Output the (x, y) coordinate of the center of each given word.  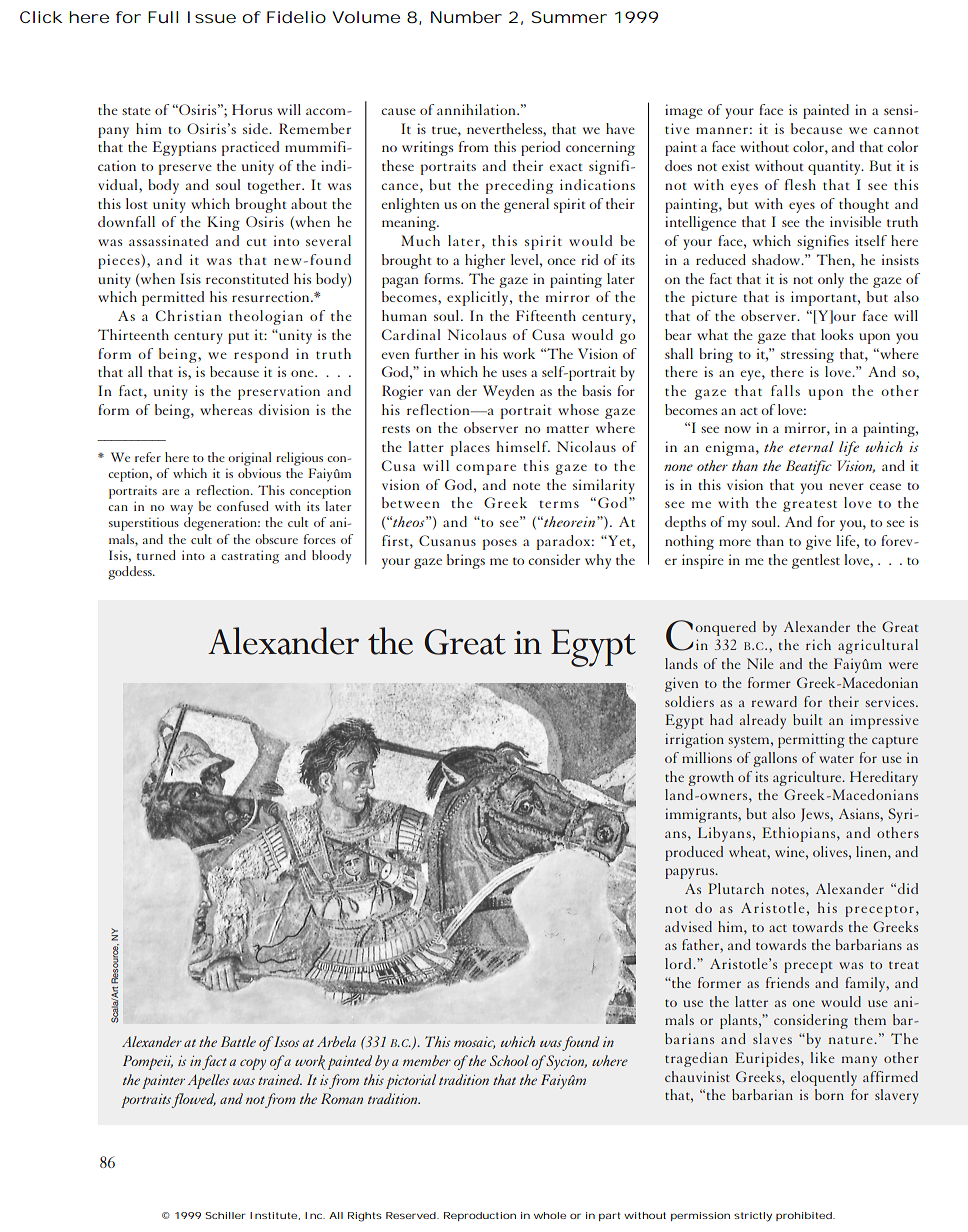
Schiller (225, 1215)
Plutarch (736, 888)
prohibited (804, 1216)
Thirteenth (133, 334)
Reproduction (480, 1216)
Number (466, 17)
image (684, 111)
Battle (238, 1041)
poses (500, 544)
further (437, 353)
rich (818, 644)
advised (688, 926)
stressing (807, 355)
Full (163, 17)
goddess (131, 573)
